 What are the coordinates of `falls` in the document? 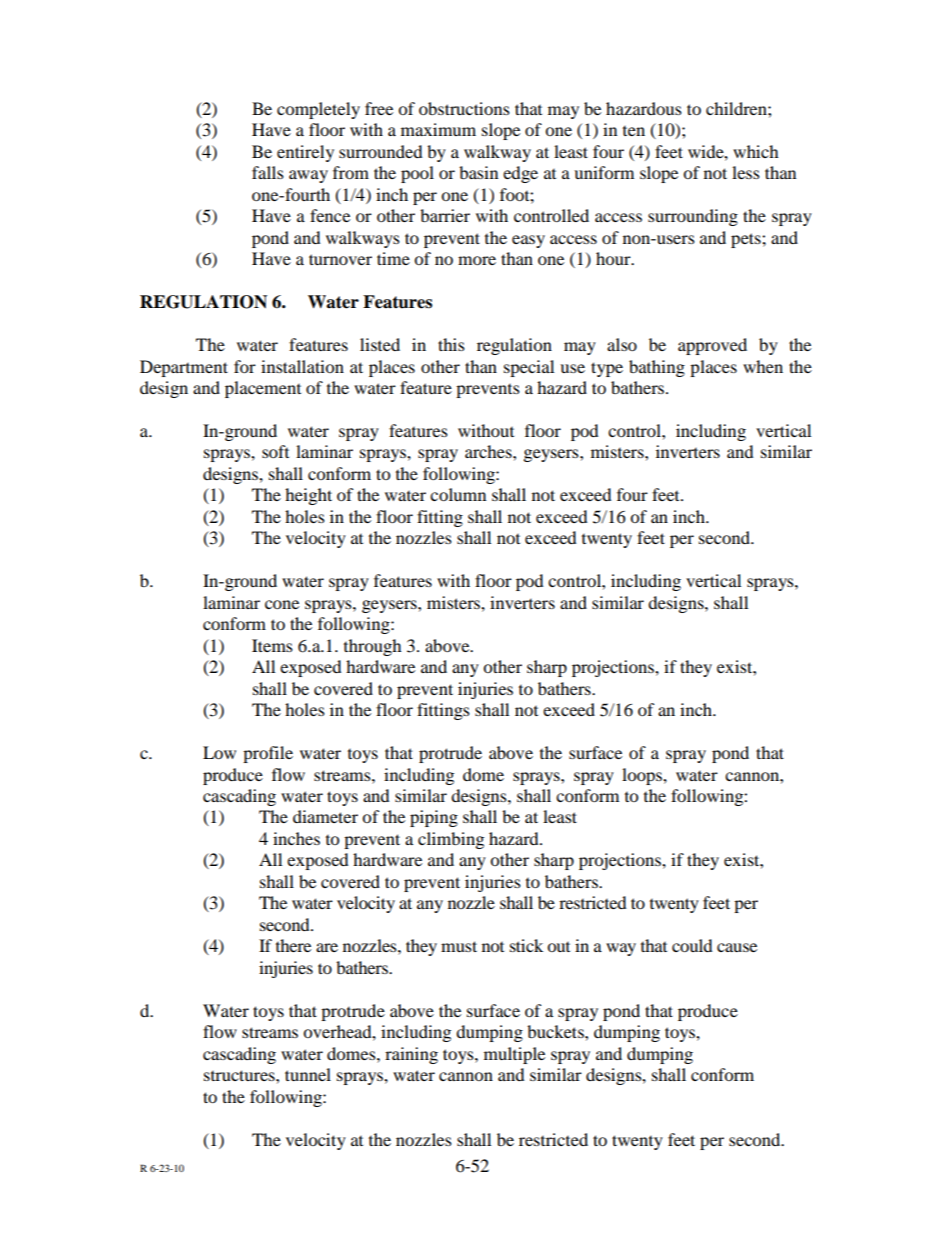 It's located at (268, 172).
